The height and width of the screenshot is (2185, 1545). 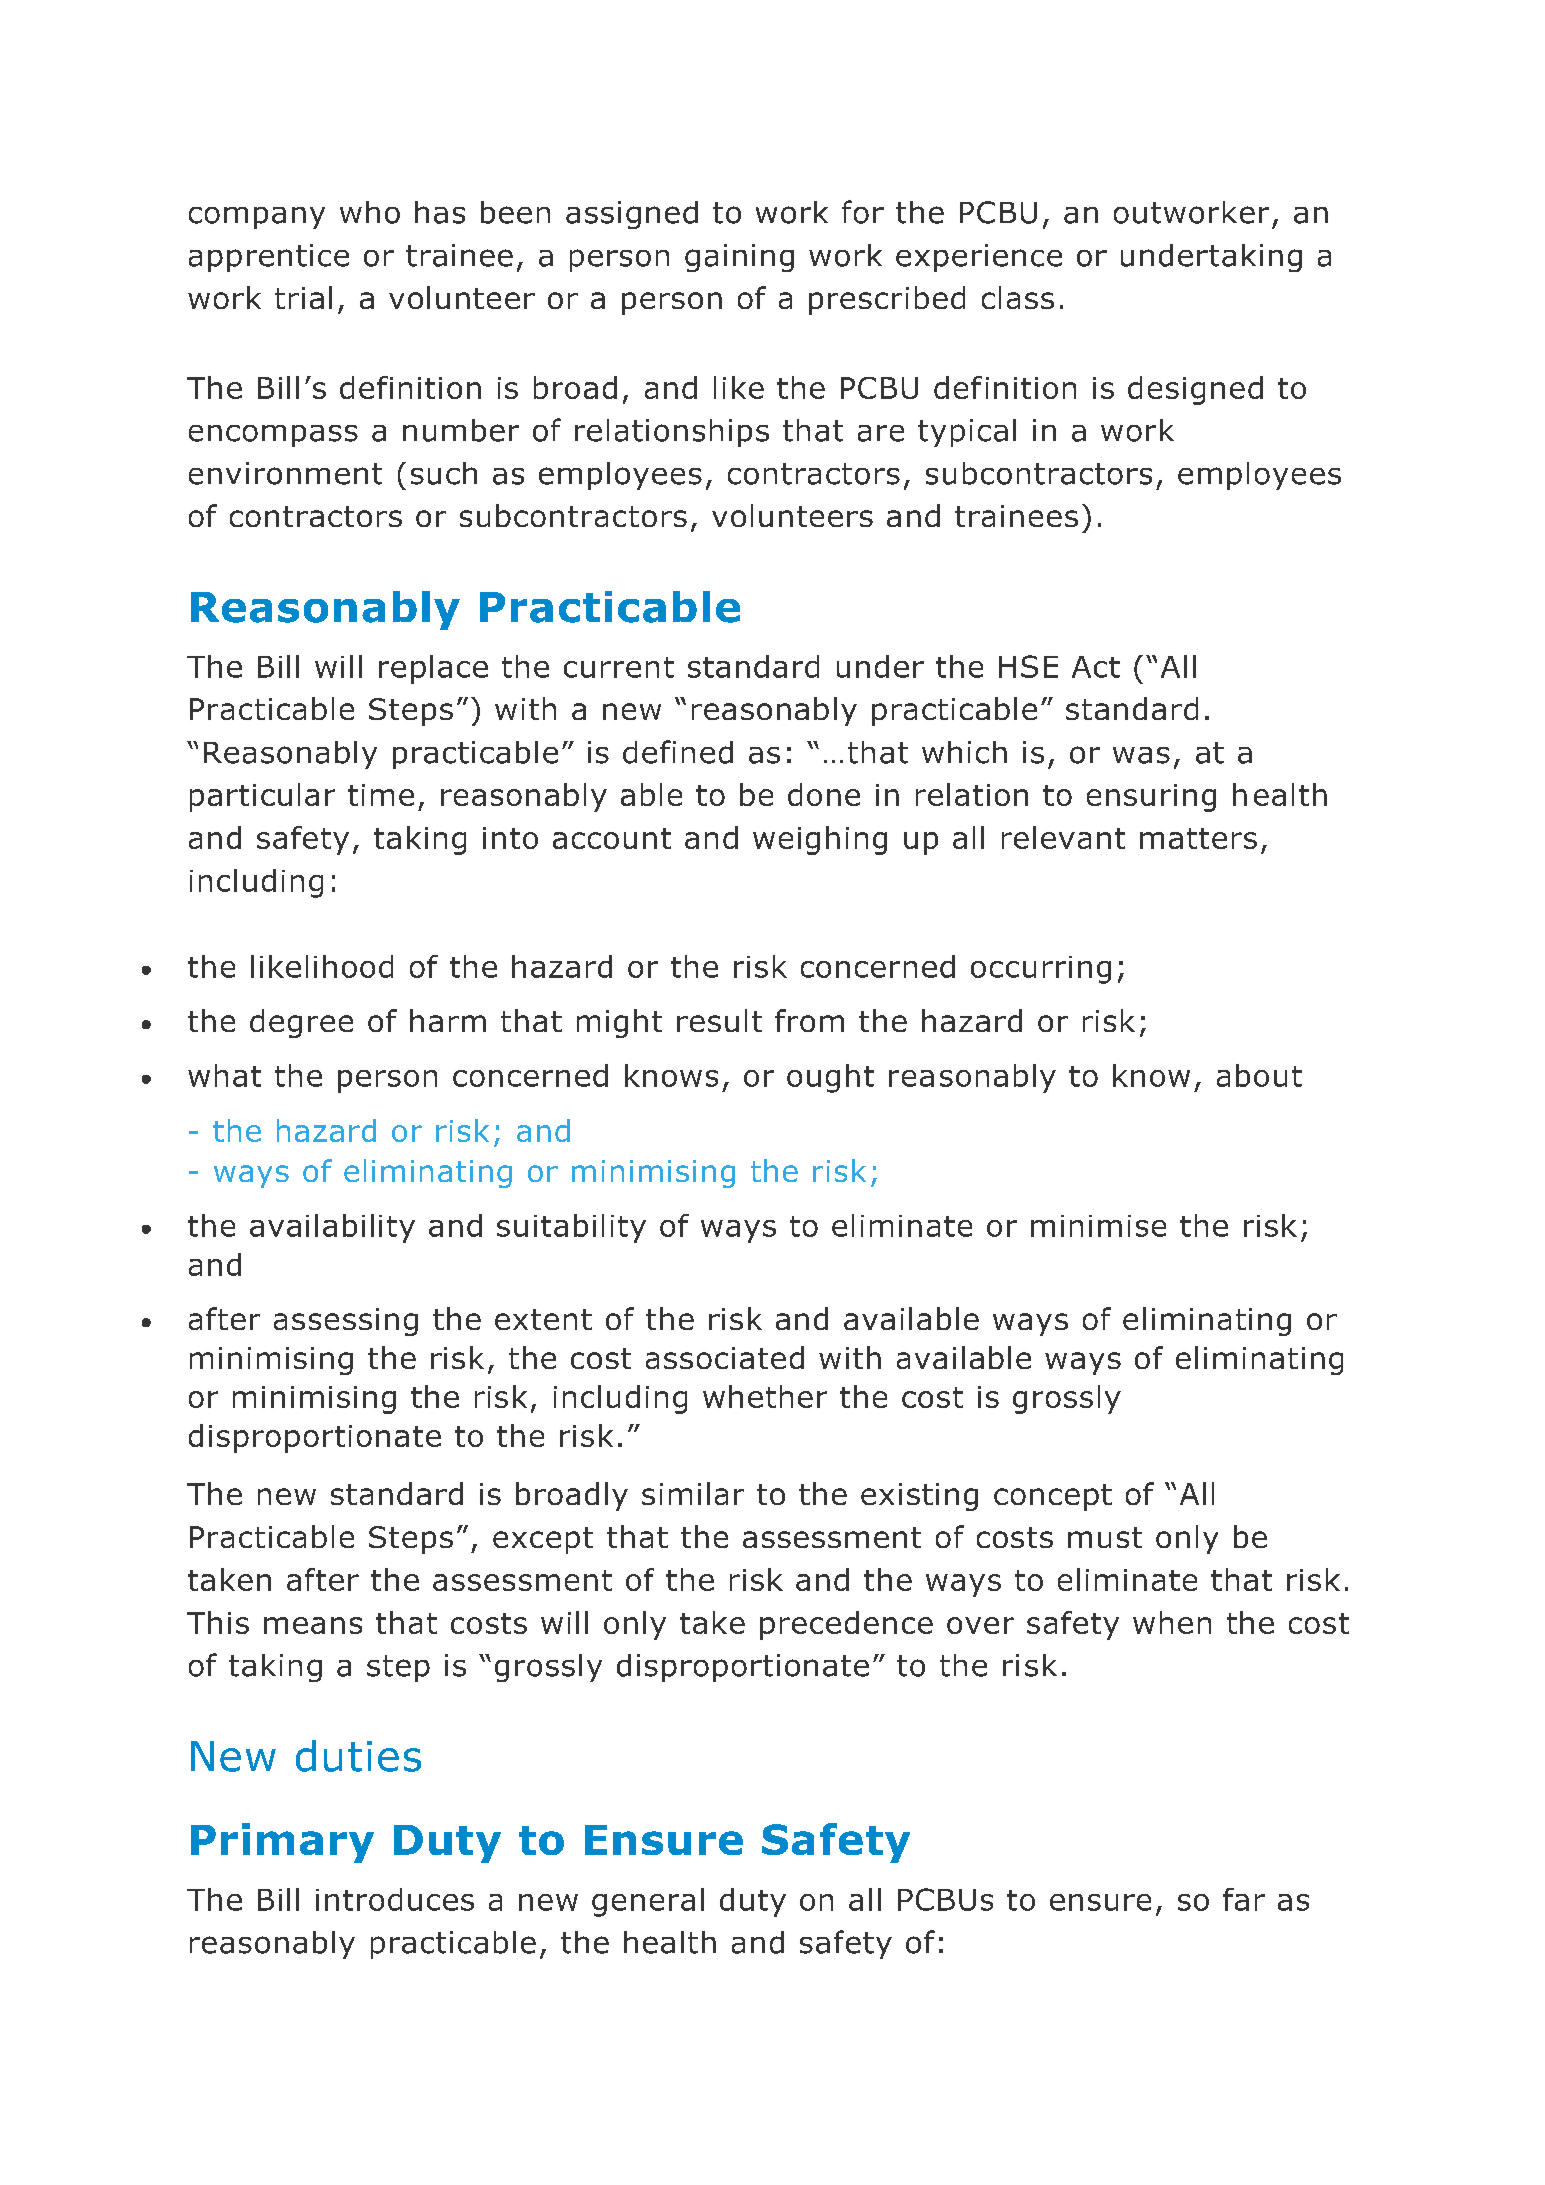 I want to click on defined, so click(x=678, y=752).
